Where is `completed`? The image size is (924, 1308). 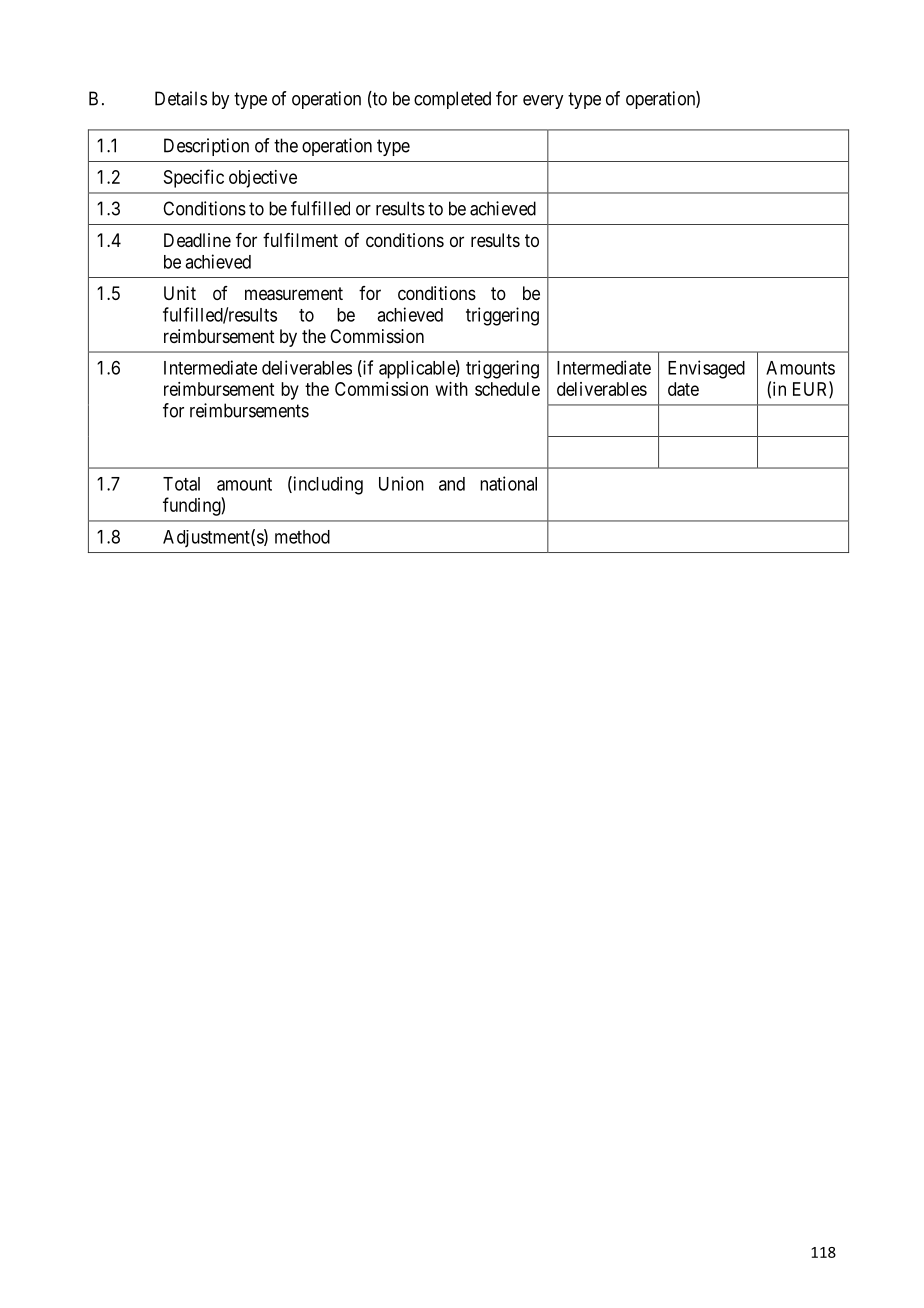 completed is located at coordinates (452, 100).
